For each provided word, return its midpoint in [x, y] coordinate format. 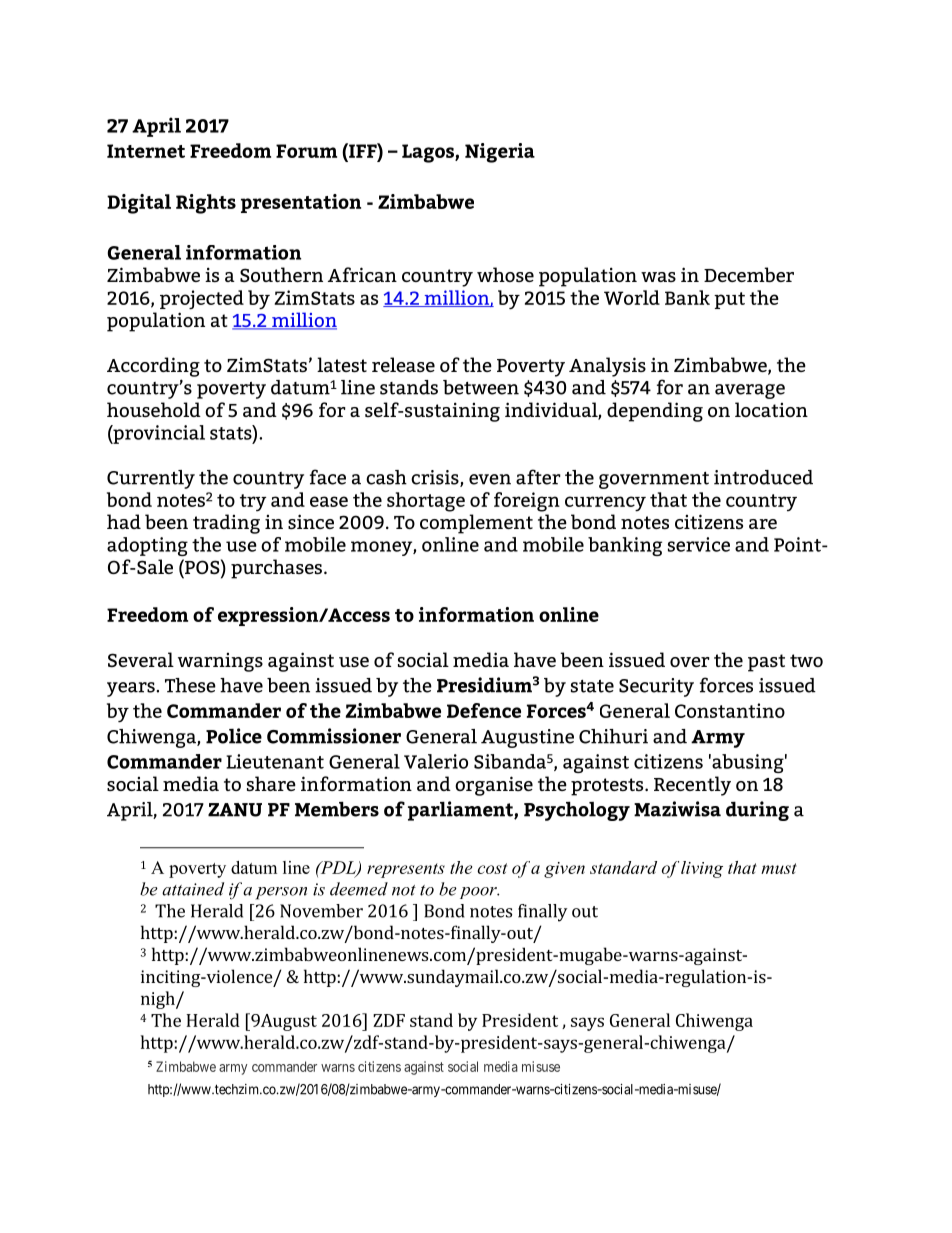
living [702, 869]
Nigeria [500, 153]
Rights [206, 204]
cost [492, 868]
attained [193, 889]
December [749, 274]
